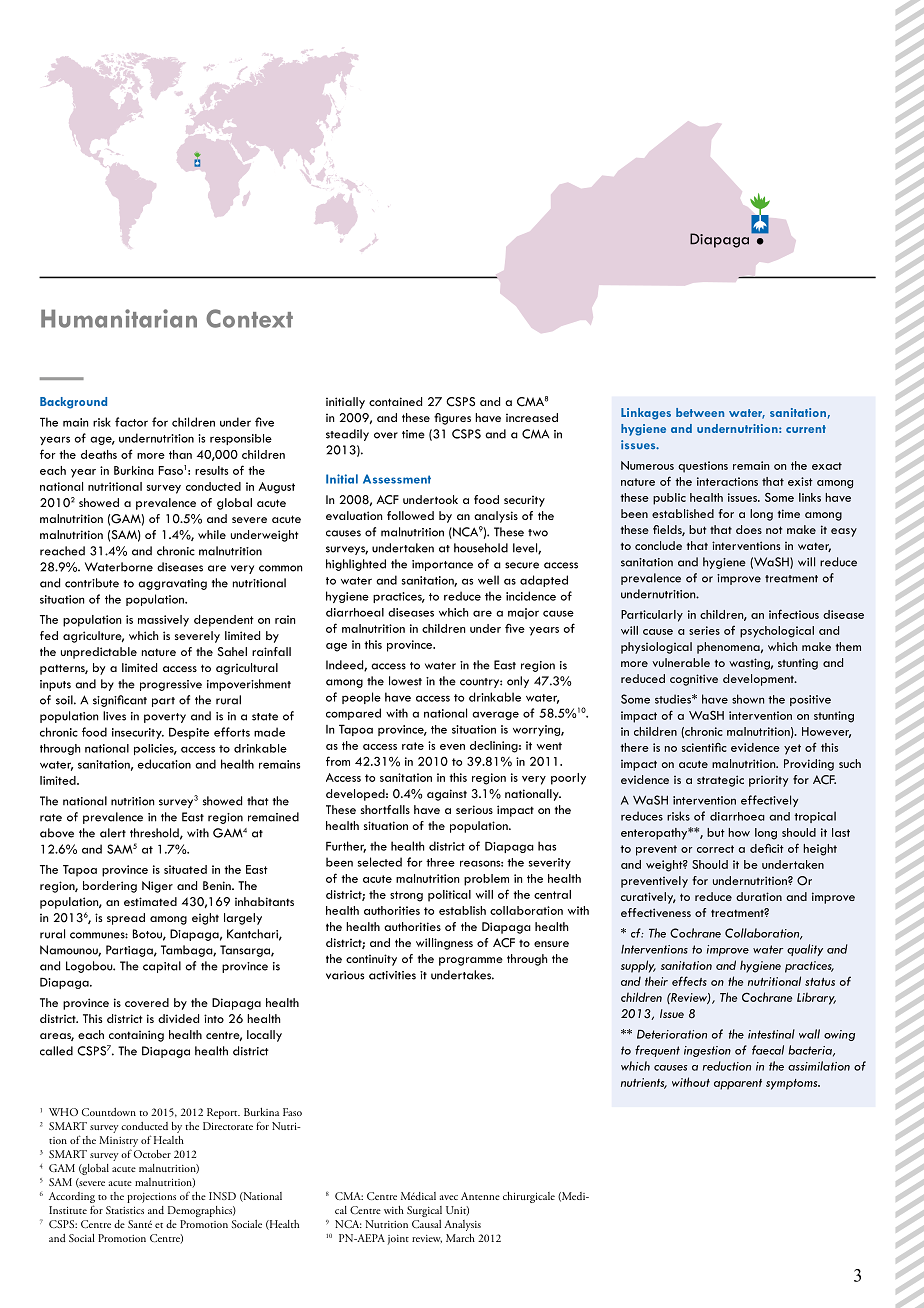 This image has height=1308, width=924. Describe the element at coordinates (700, 412) in the image. I see `between` at that location.
